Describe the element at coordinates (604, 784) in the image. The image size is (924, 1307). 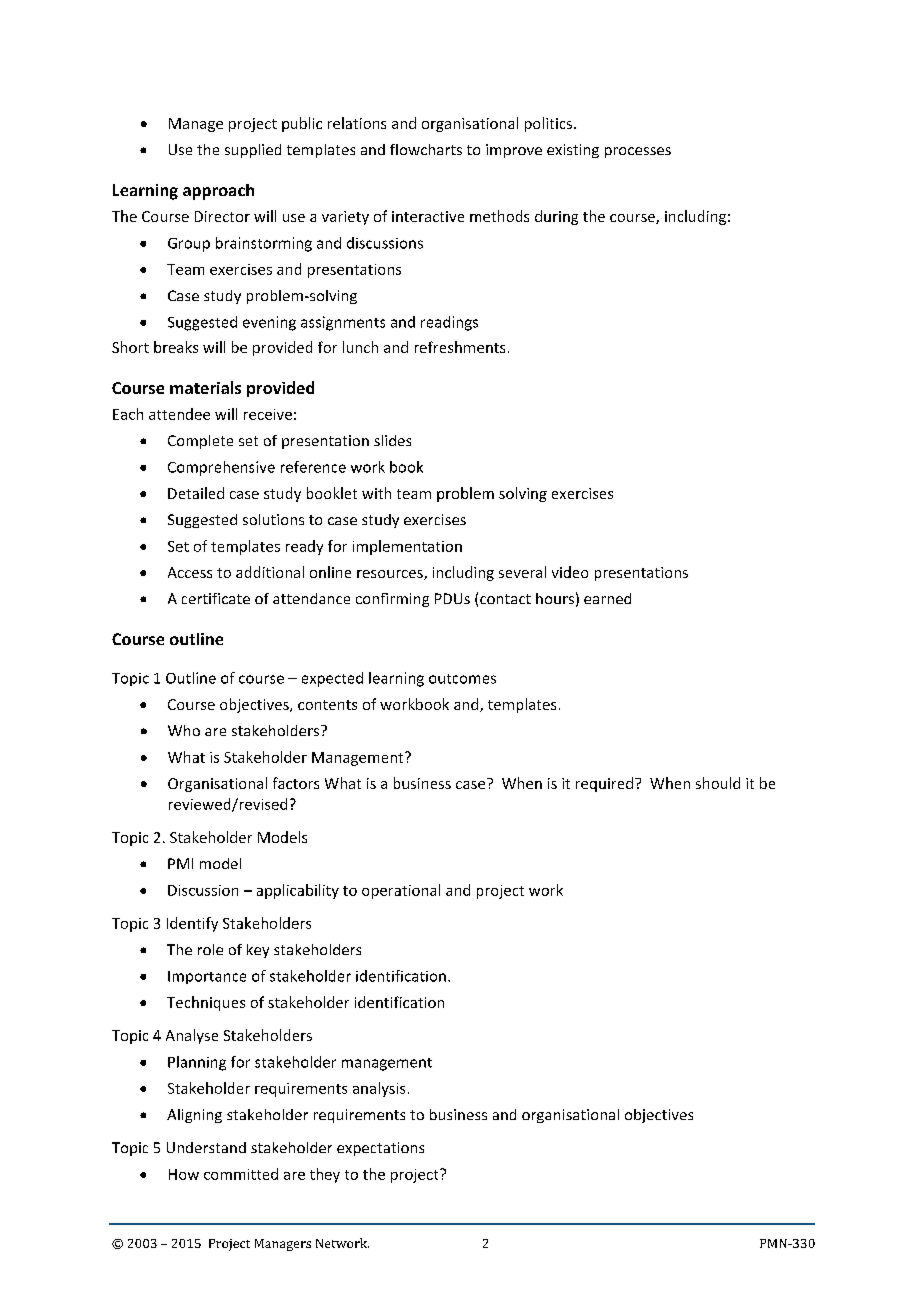
I see `required` at that location.
